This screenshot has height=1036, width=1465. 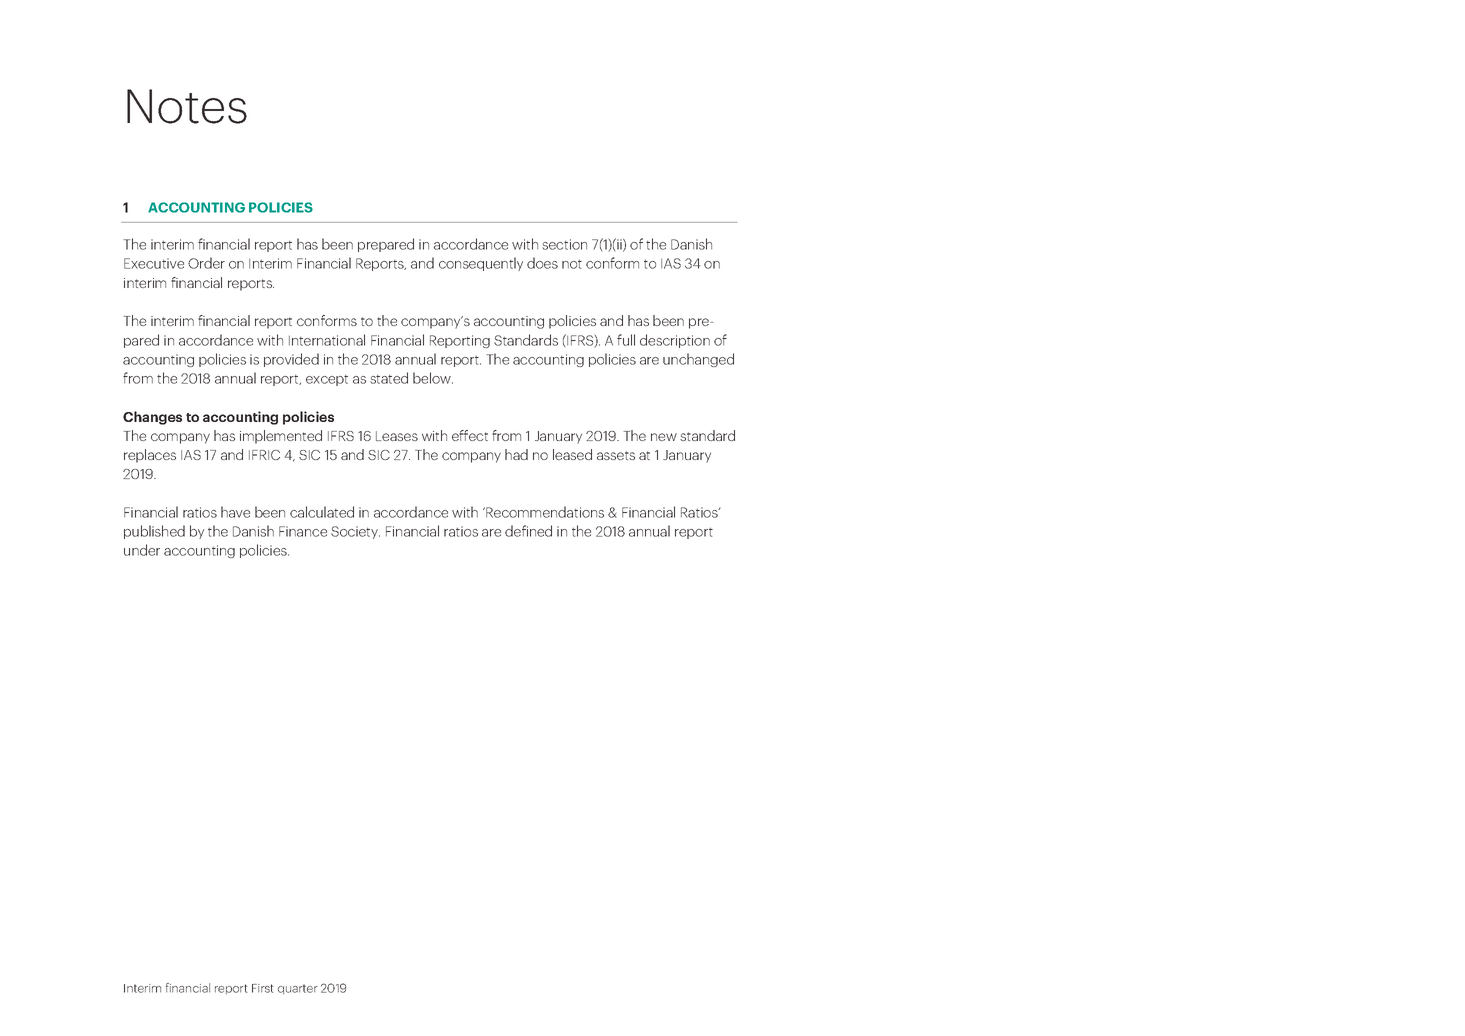 I want to click on full, so click(x=626, y=340).
